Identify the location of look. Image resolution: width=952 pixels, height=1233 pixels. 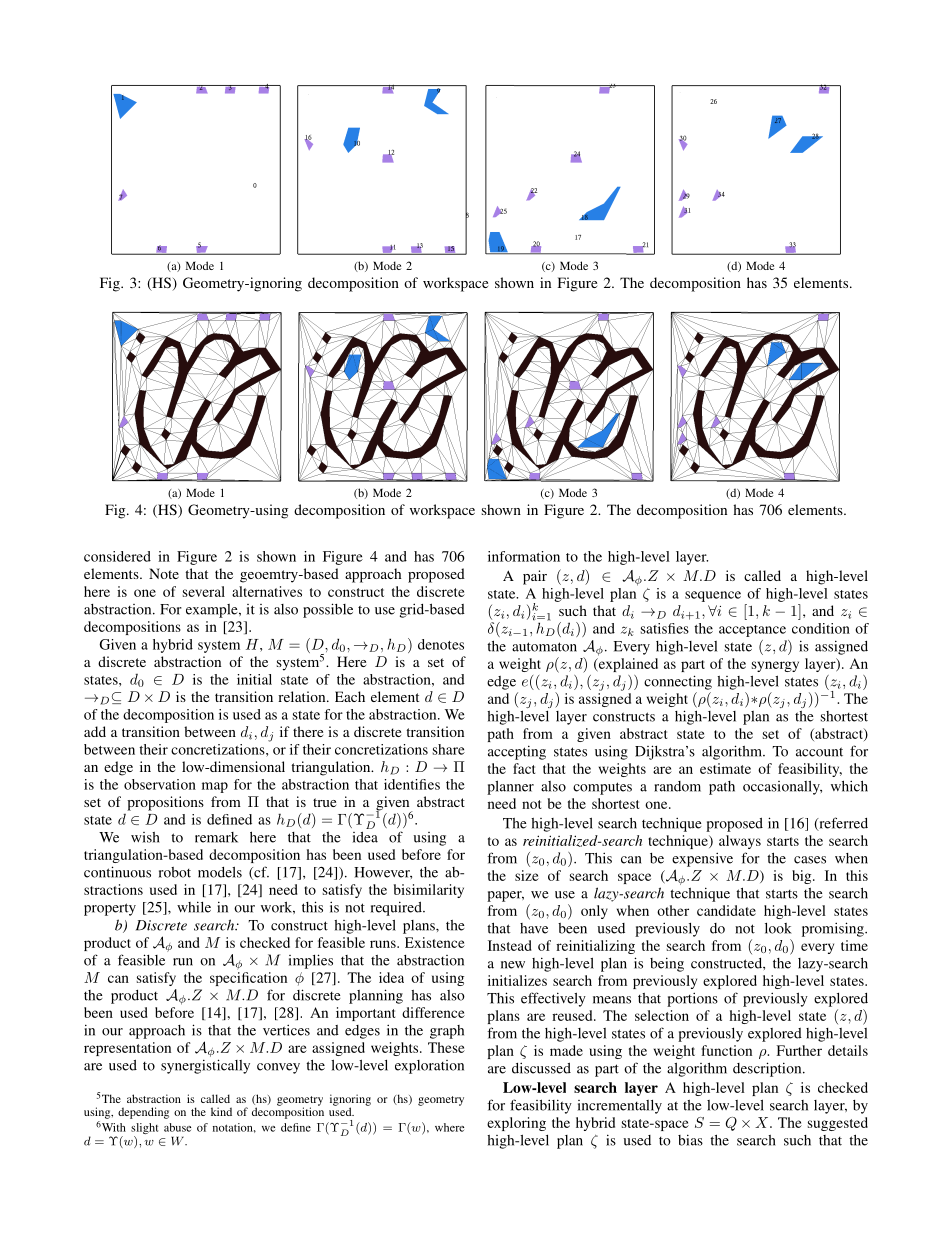
(778, 928).
